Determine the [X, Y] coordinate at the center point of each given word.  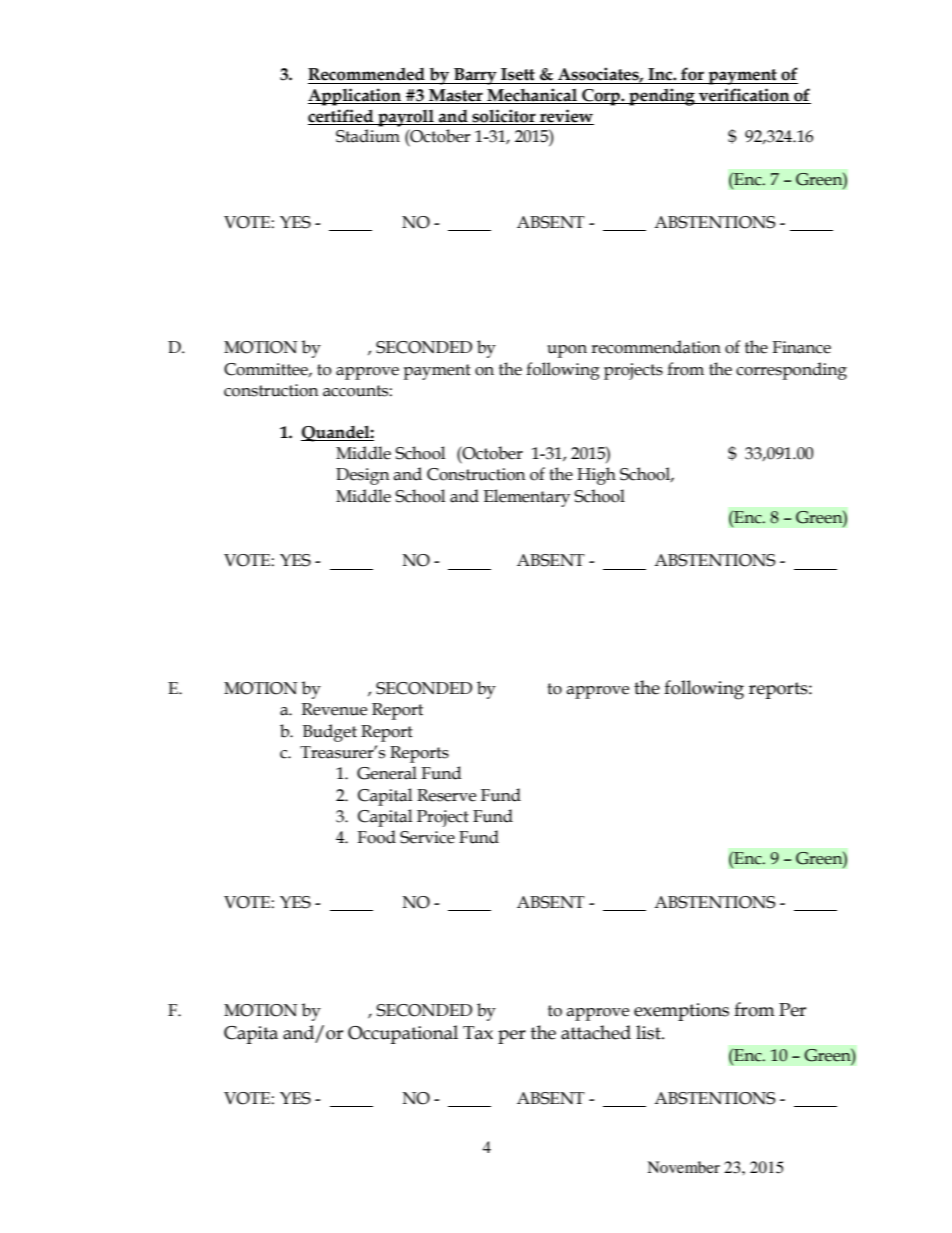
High [596, 476]
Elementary [527, 498]
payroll [406, 118]
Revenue [334, 709]
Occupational [403, 1034]
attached [596, 1032]
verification [744, 96]
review [566, 116]
